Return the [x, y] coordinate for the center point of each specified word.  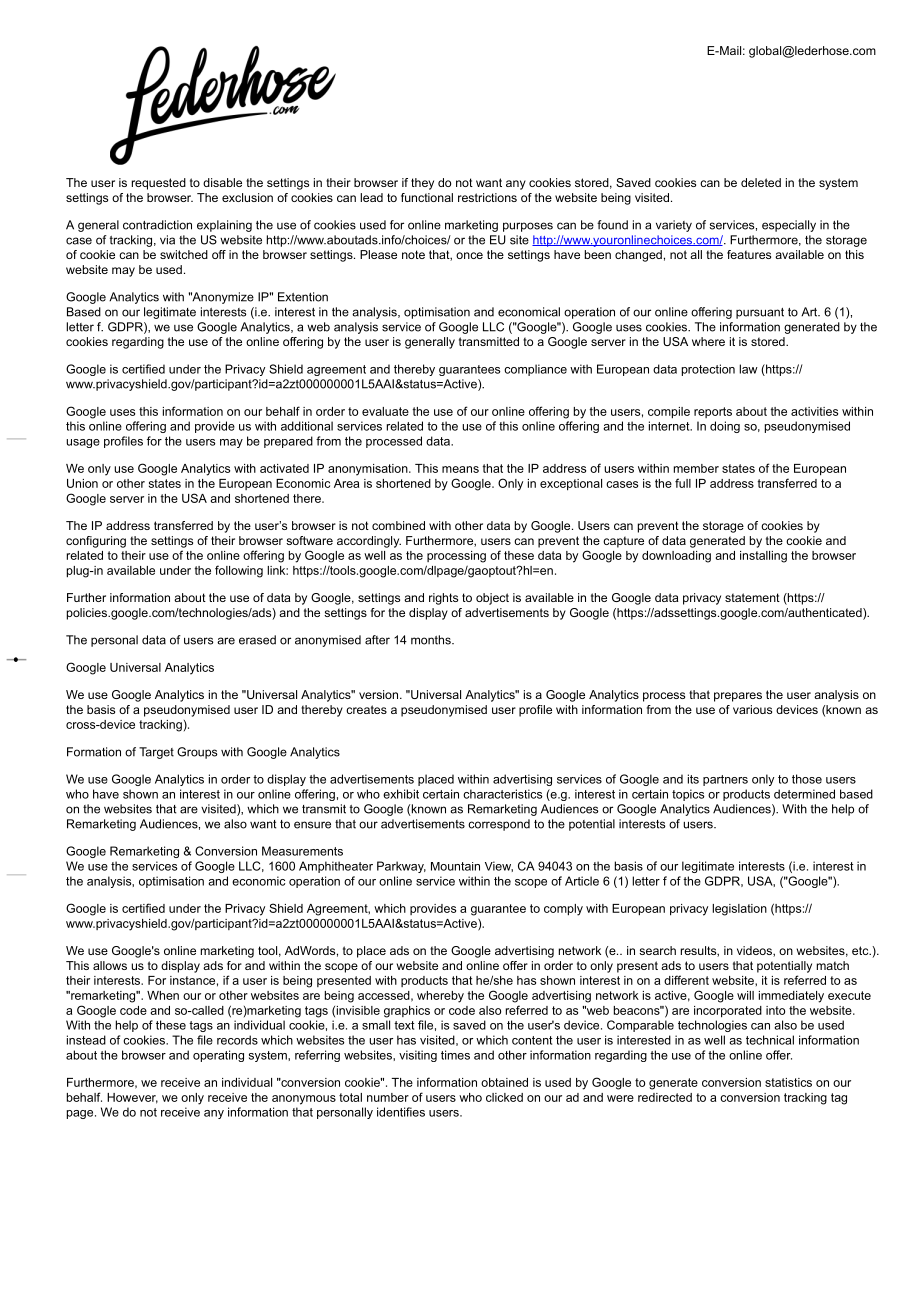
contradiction [157, 225]
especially [789, 226]
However [132, 1098]
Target [156, 753]
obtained [504, 1082]
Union [82, 483]
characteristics [503, 794]
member [696, 468]
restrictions [487, 197]
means [460, 469]
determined [804, 794]
